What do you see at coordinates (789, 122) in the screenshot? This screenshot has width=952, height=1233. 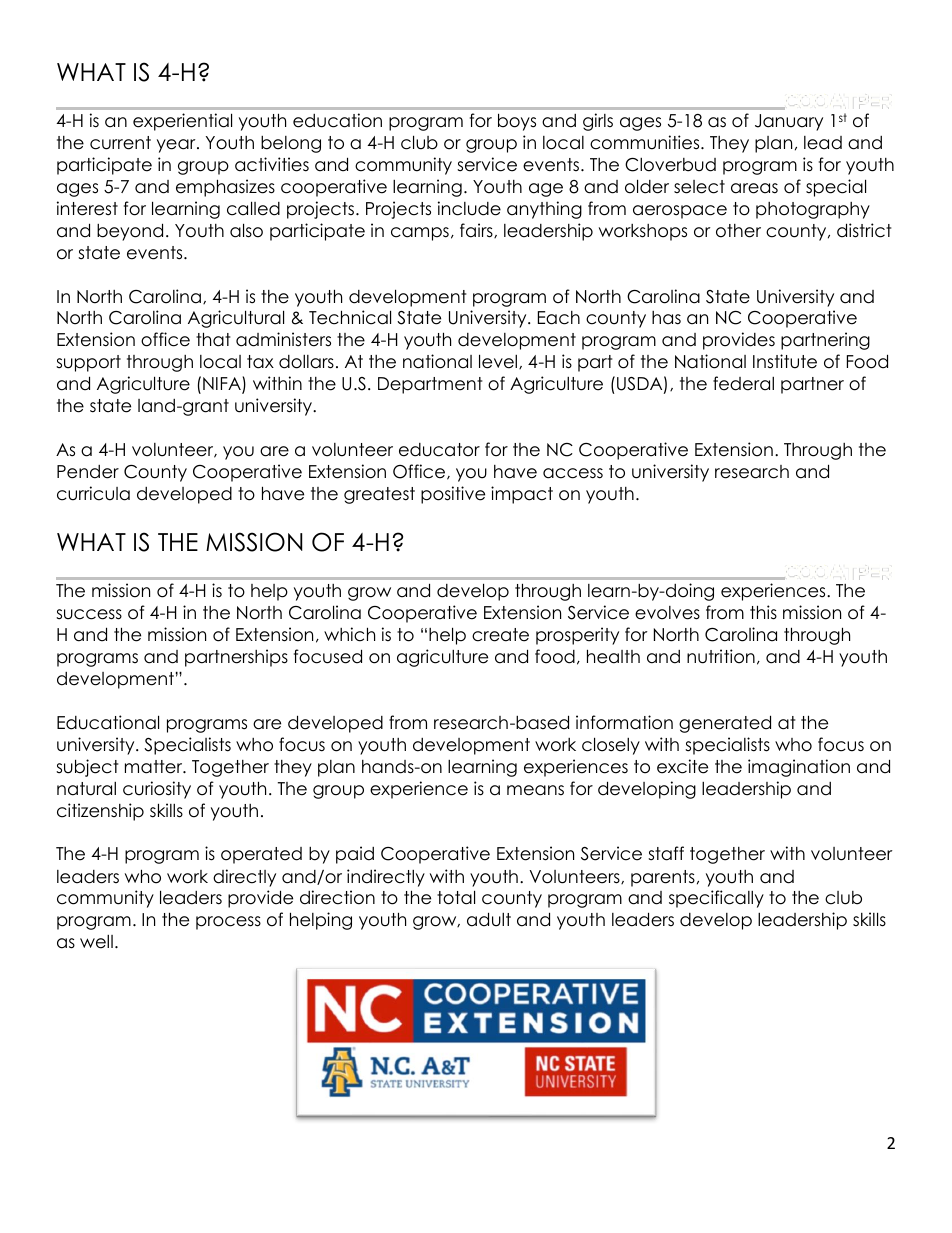 I see `January` at bounding box center [789, 122].
